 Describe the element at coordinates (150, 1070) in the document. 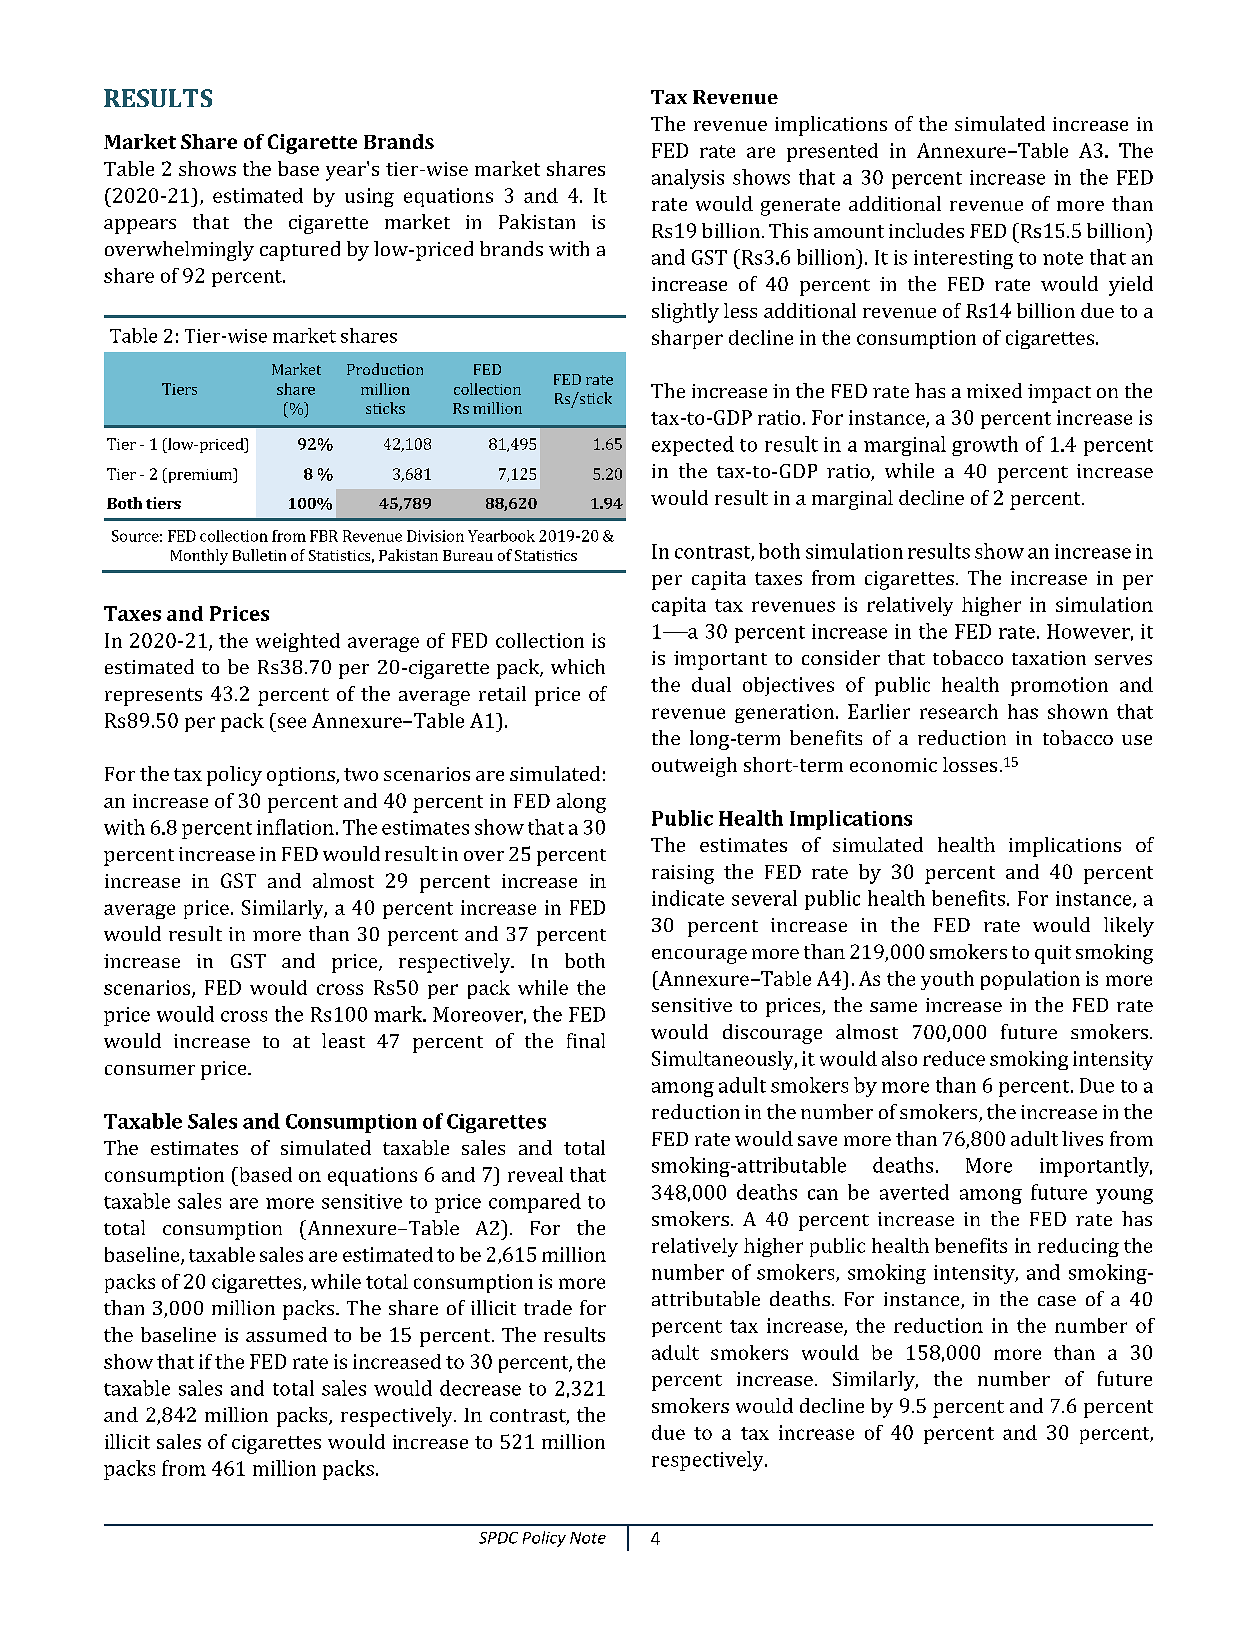

I see `consumer` at that location.
